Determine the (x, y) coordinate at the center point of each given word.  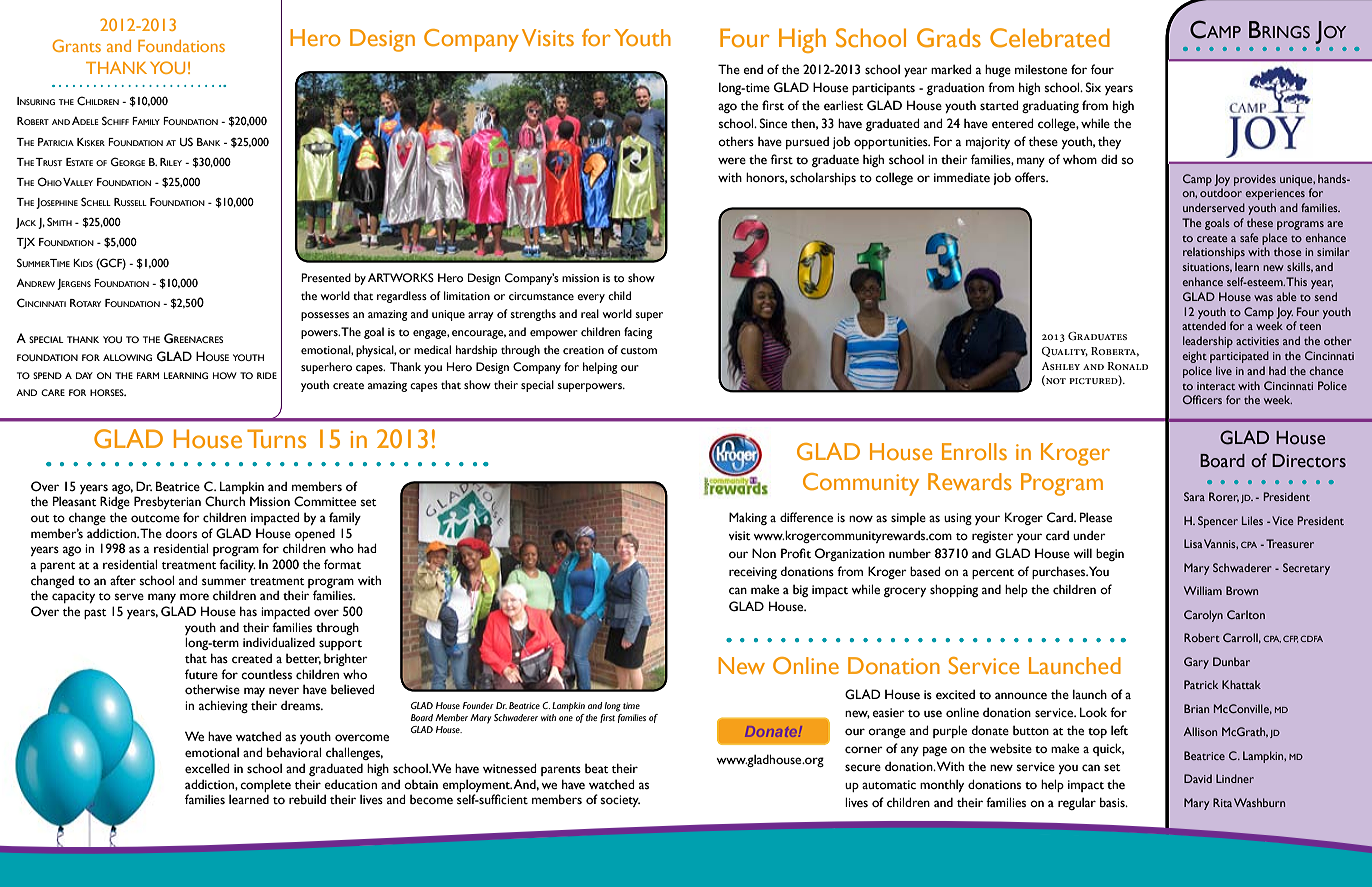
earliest (844, 105)
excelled (207, 768)
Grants (76, 45)
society (620, 801)
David (1198, 778)
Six (1093, 87)
